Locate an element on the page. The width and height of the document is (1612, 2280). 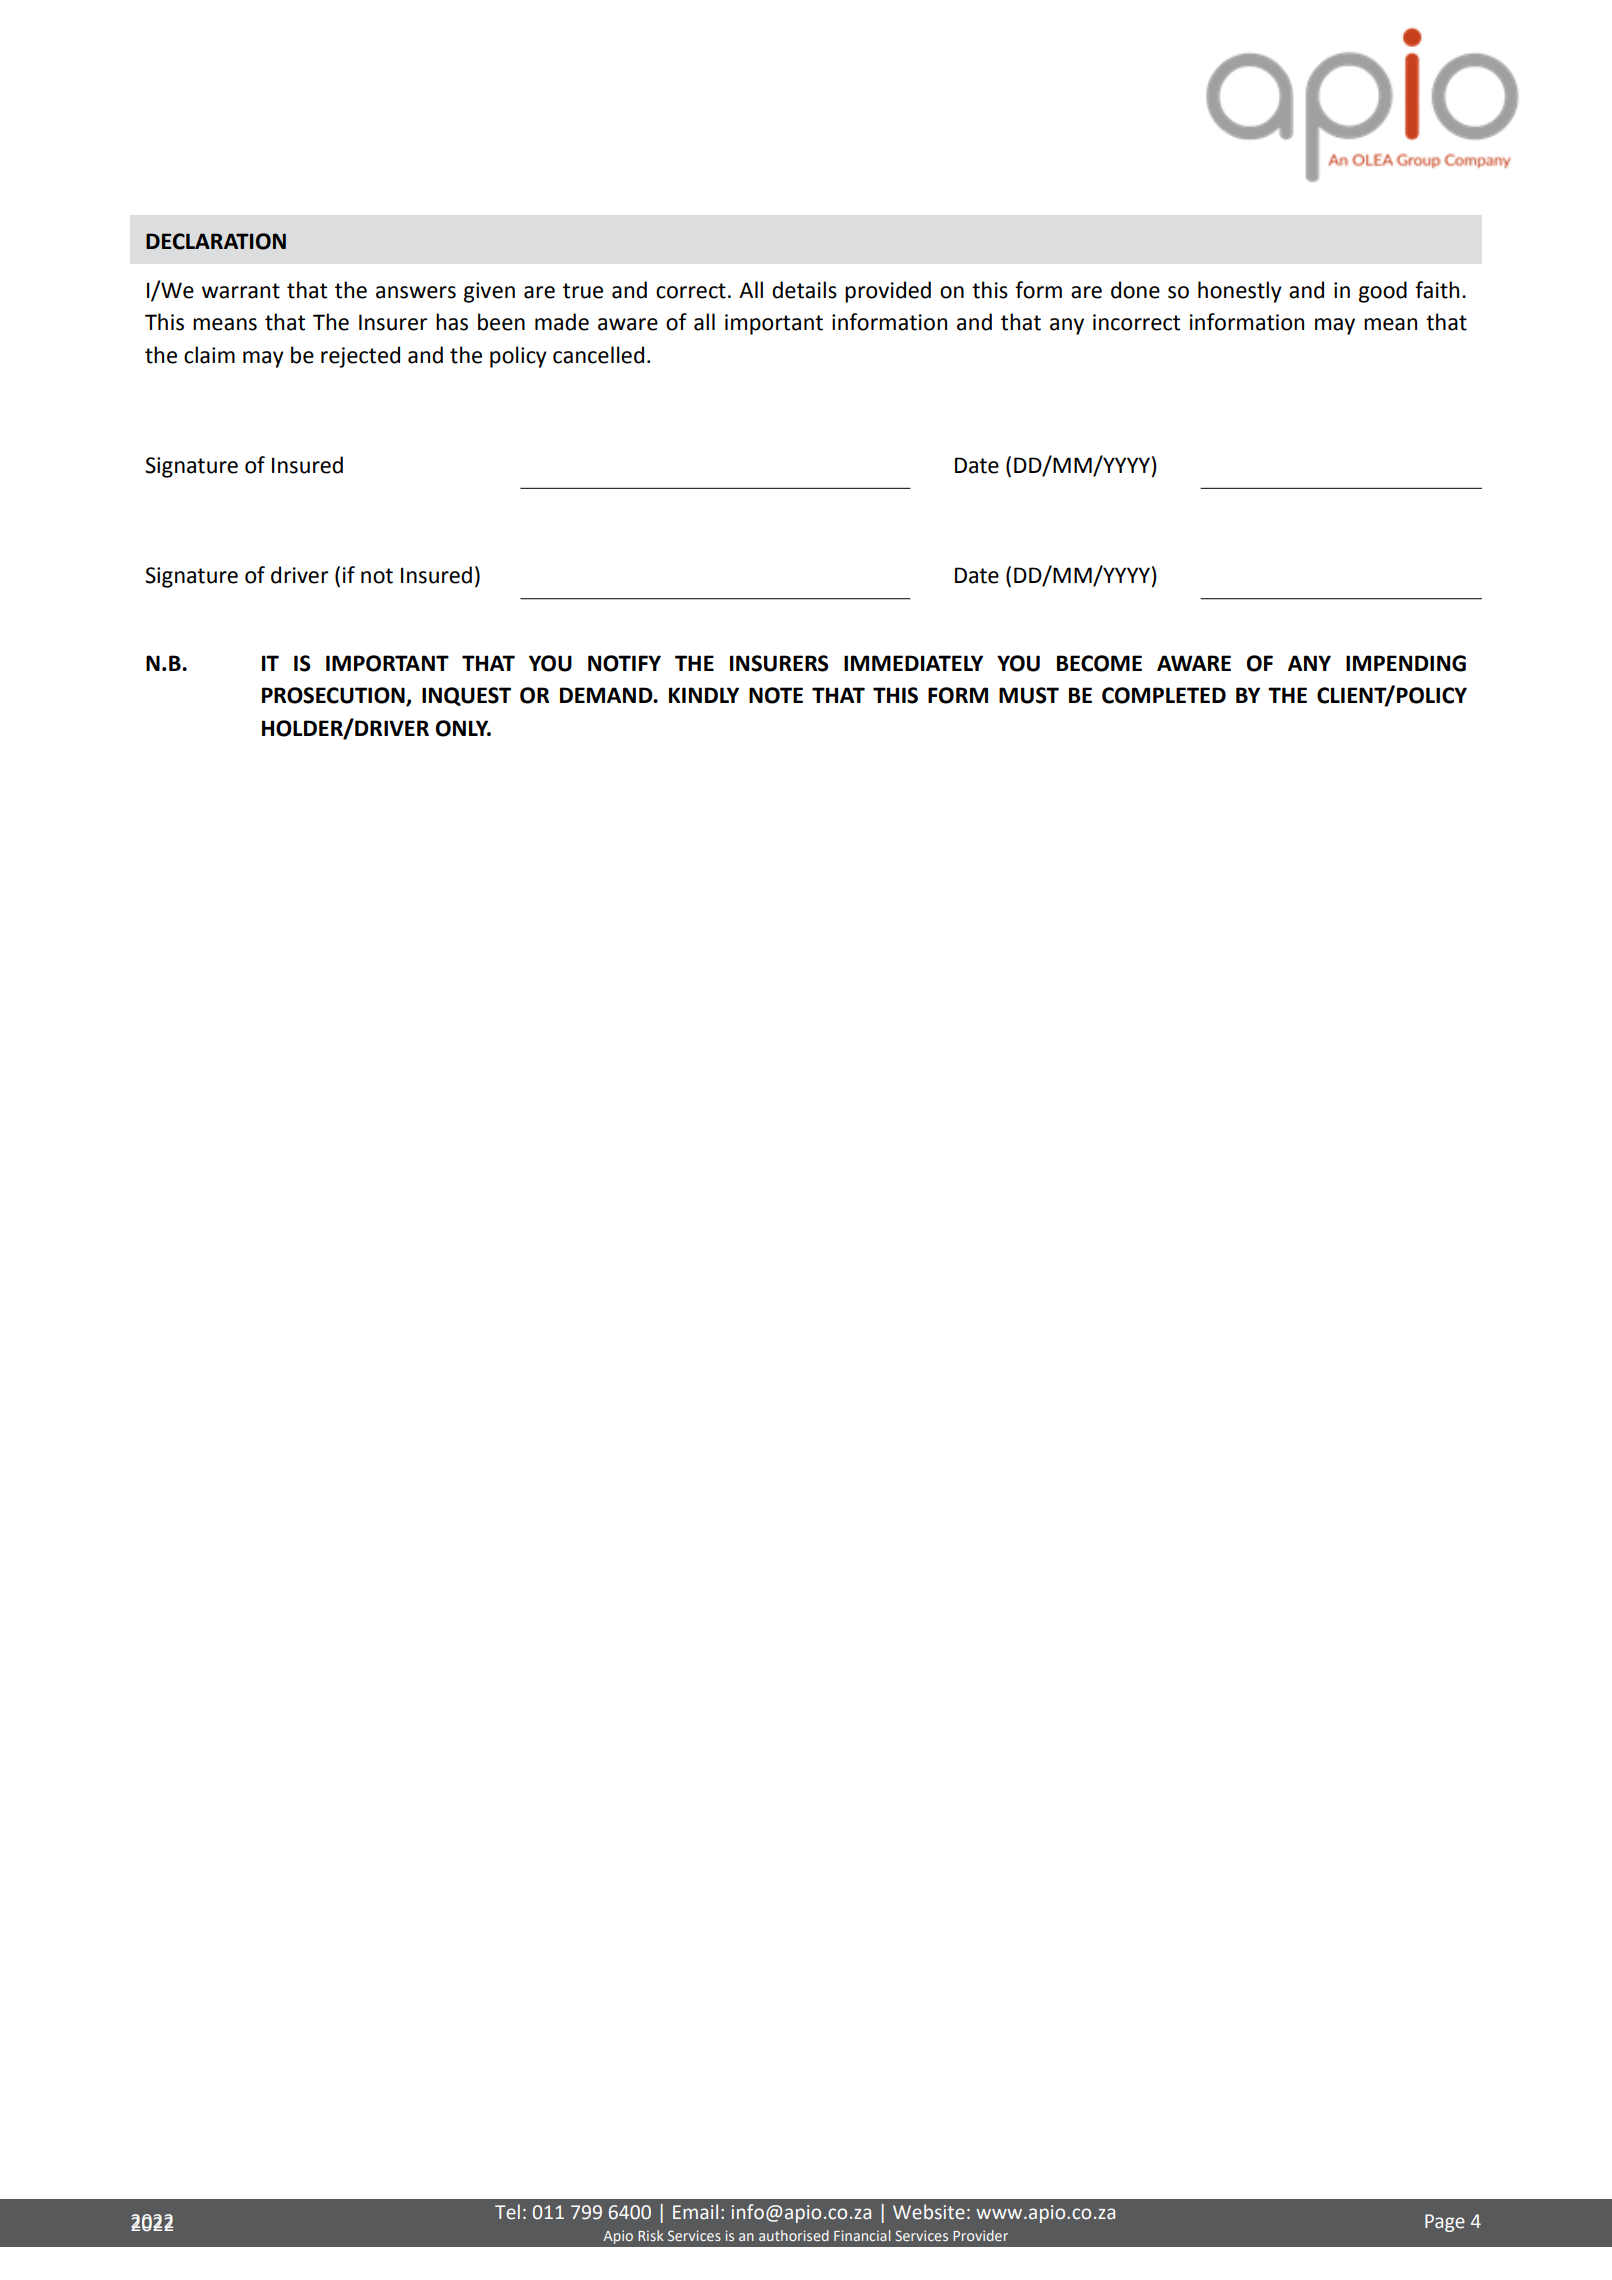
Email is located at coordinates (695, 2212).
